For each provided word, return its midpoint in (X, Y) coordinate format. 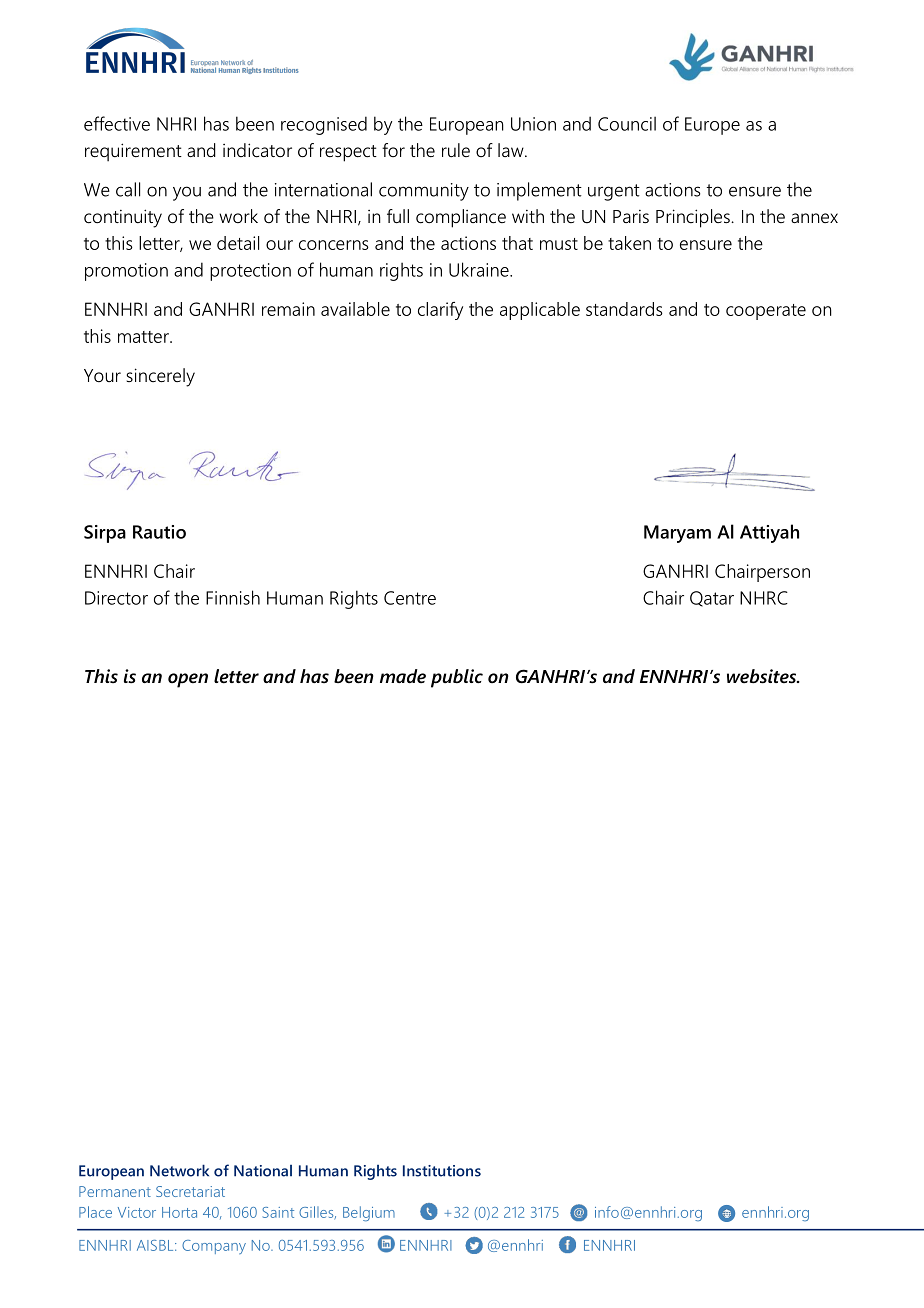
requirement (133, 152)
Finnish (233, 597)
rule (456, 150)
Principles (694, 218)
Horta (179, 1212)
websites (763, 676)
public (457, 678)
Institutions (442, 1171)
